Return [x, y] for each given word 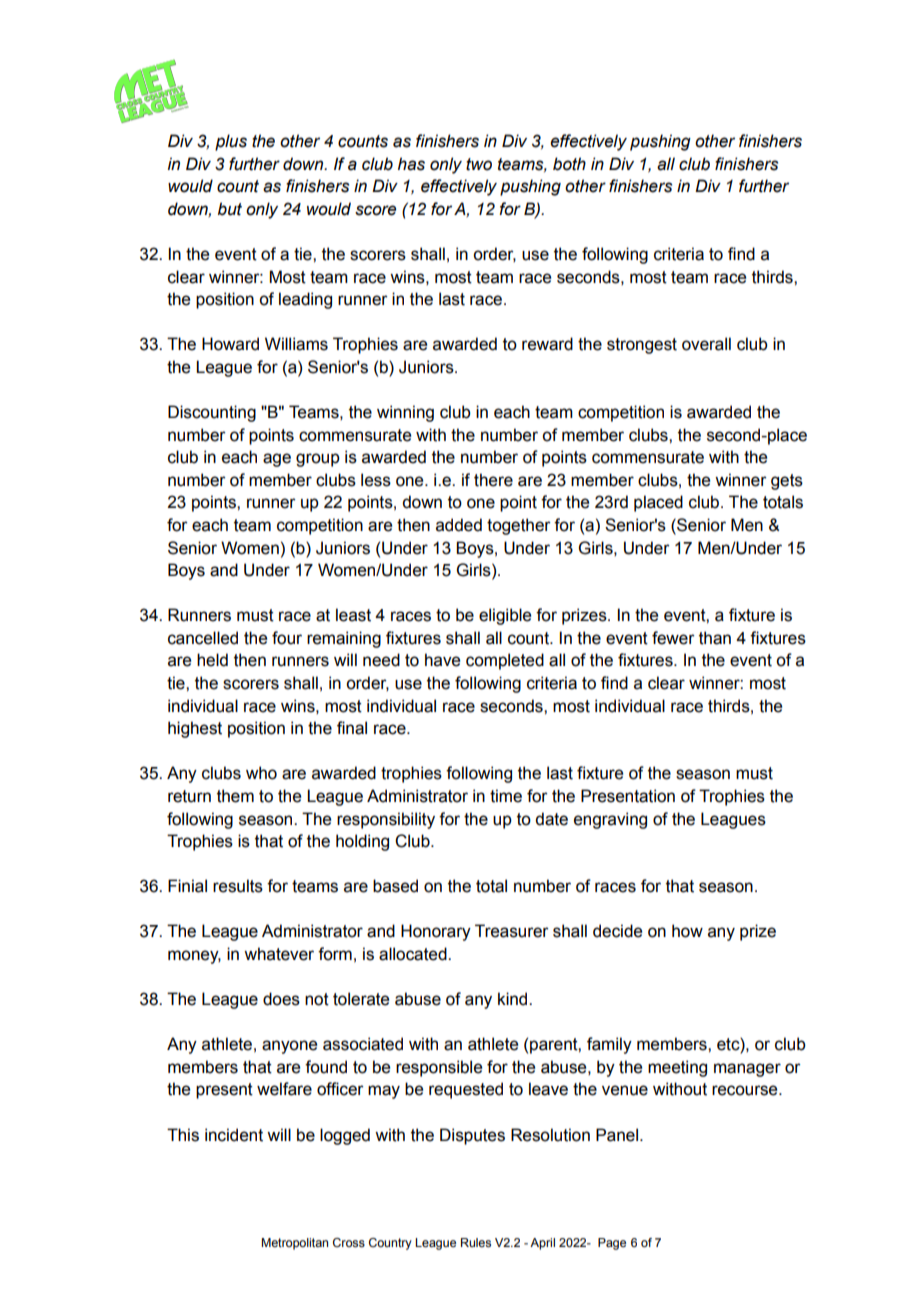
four [287, 638]
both [569, 164]
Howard [230, 344]
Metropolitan [294, 1244]
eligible [505, 616]
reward [547, 344]
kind [514, 999]
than [715, 638]
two [479, 164]
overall [706, 344]
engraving [610, 820]
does [281, 999]
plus [231, 142]
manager [747, 1070]
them [235, 796]
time [506, 796]
